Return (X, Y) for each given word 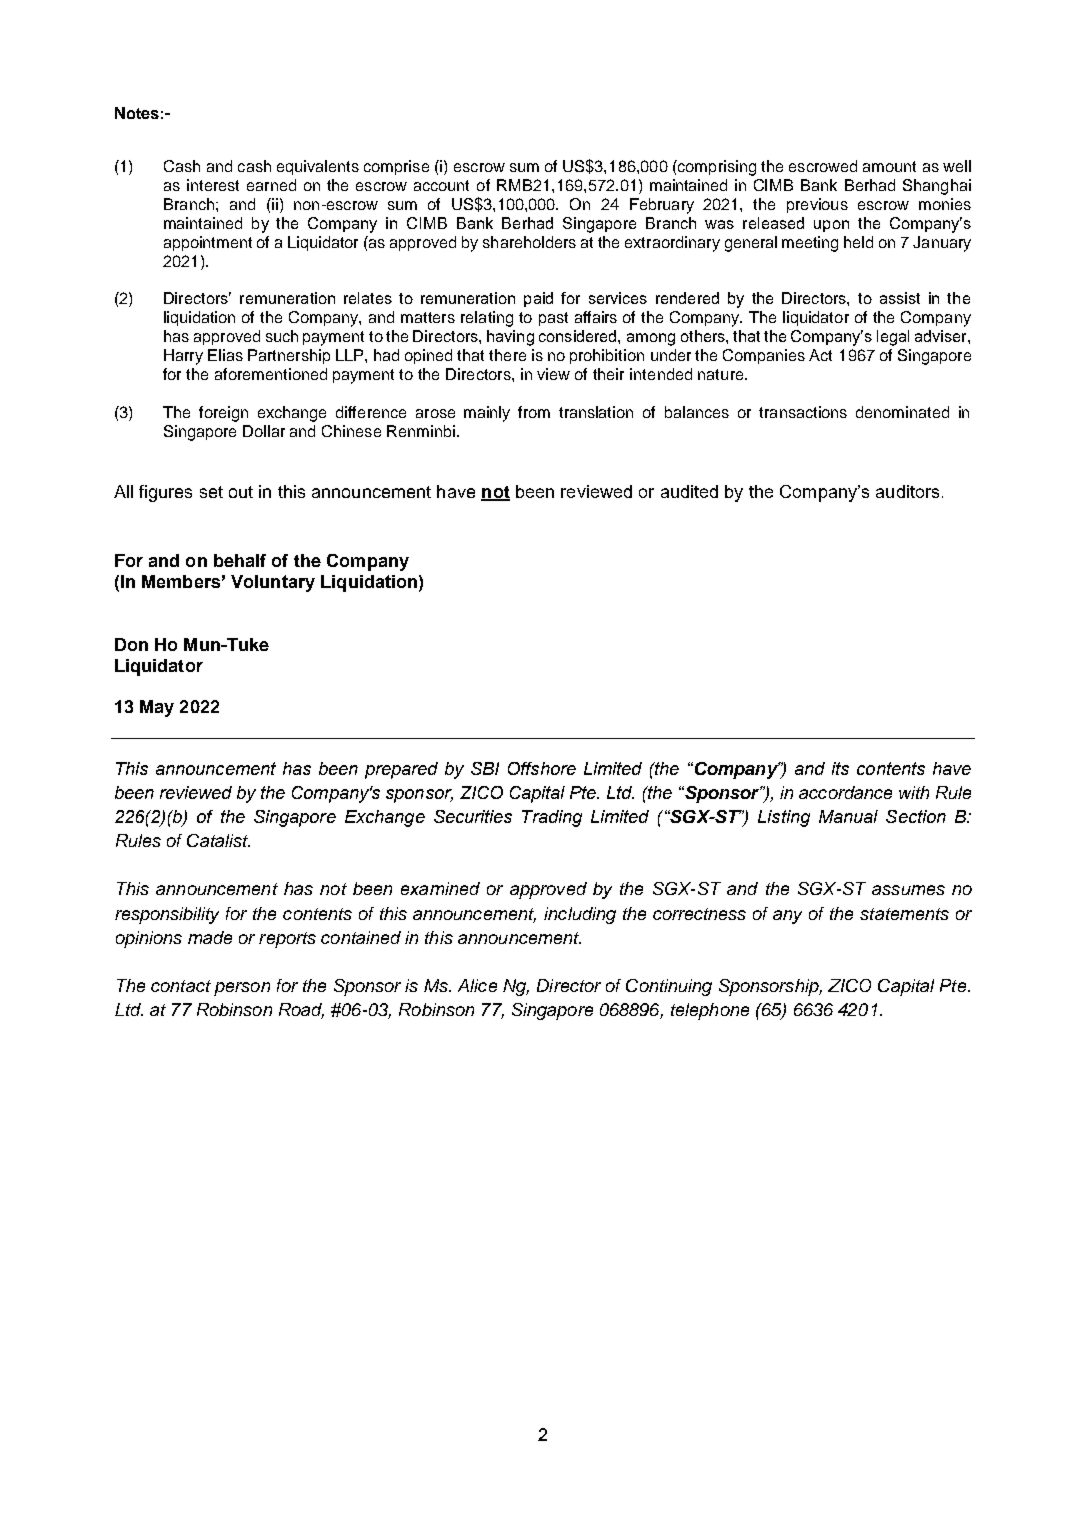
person (242, 989)
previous (817, 205)
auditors (907, 491)
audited (689, 491)
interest (213, 185)
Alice (477, 985)
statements (904, 914)
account (441, 185)
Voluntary (273, 583)
